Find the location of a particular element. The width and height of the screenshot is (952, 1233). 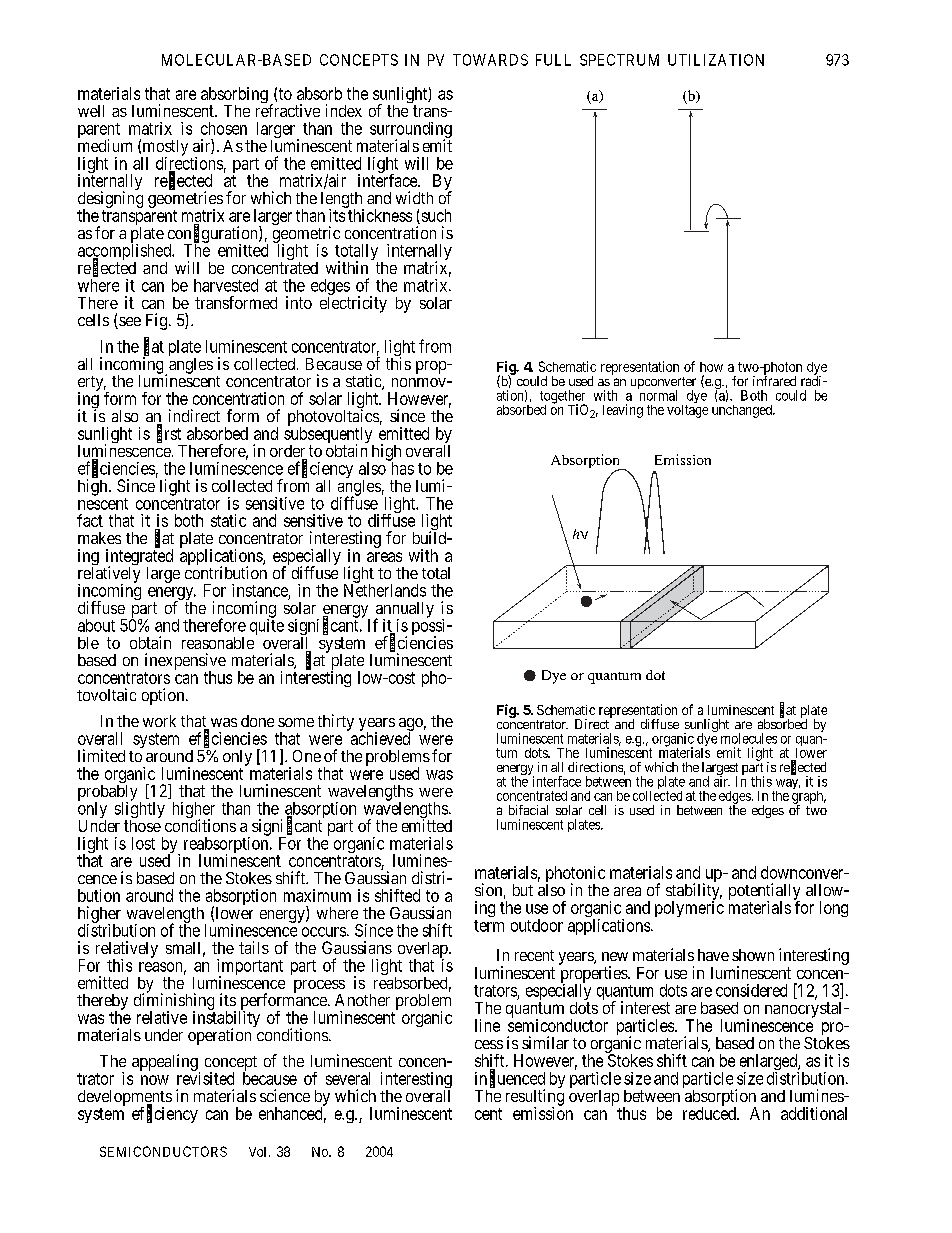

SPECTRUM is located at coordinates (619, 60).
